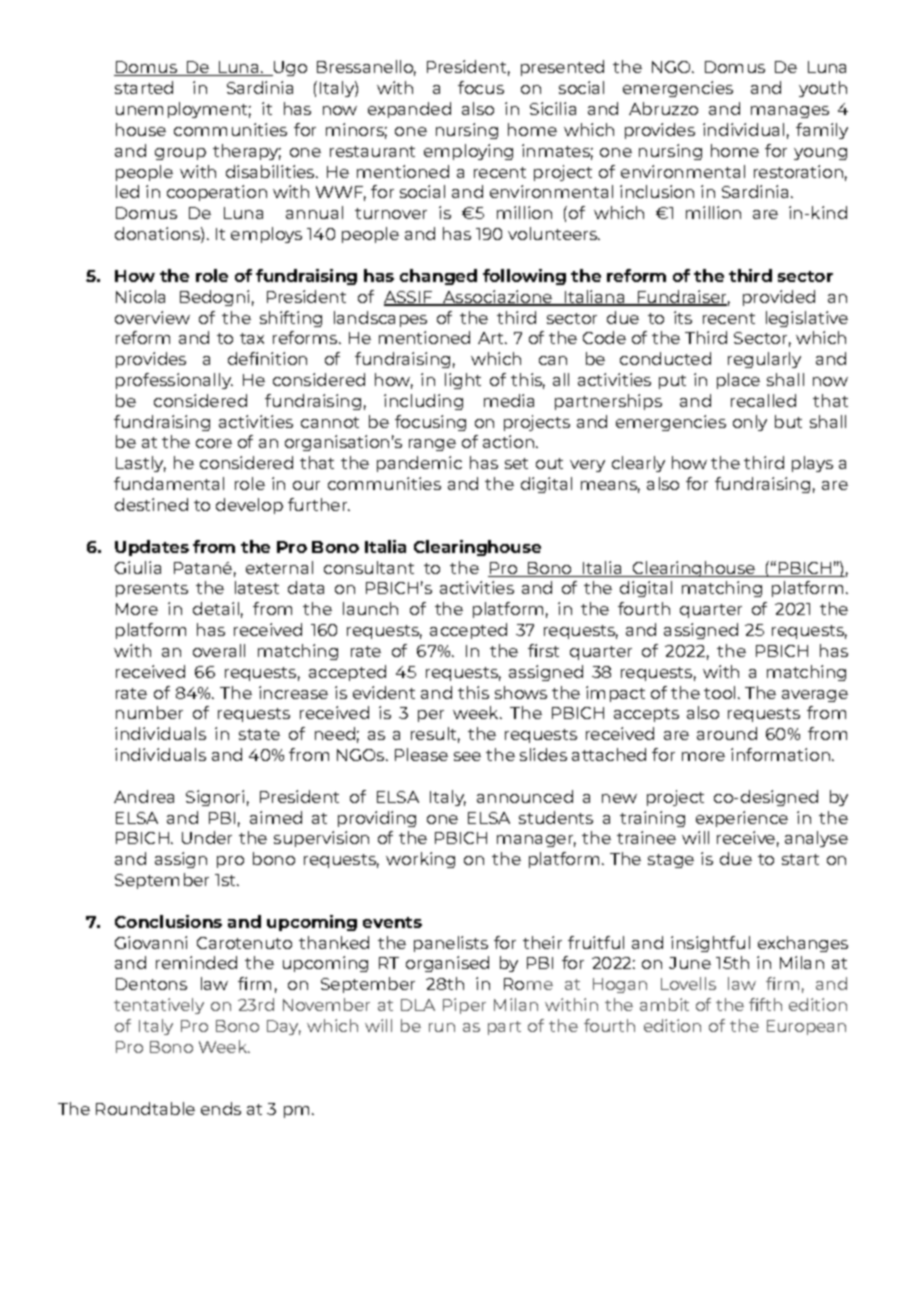 This image has height=1307, width=924. I want to click on plays, so click(812, 464).
